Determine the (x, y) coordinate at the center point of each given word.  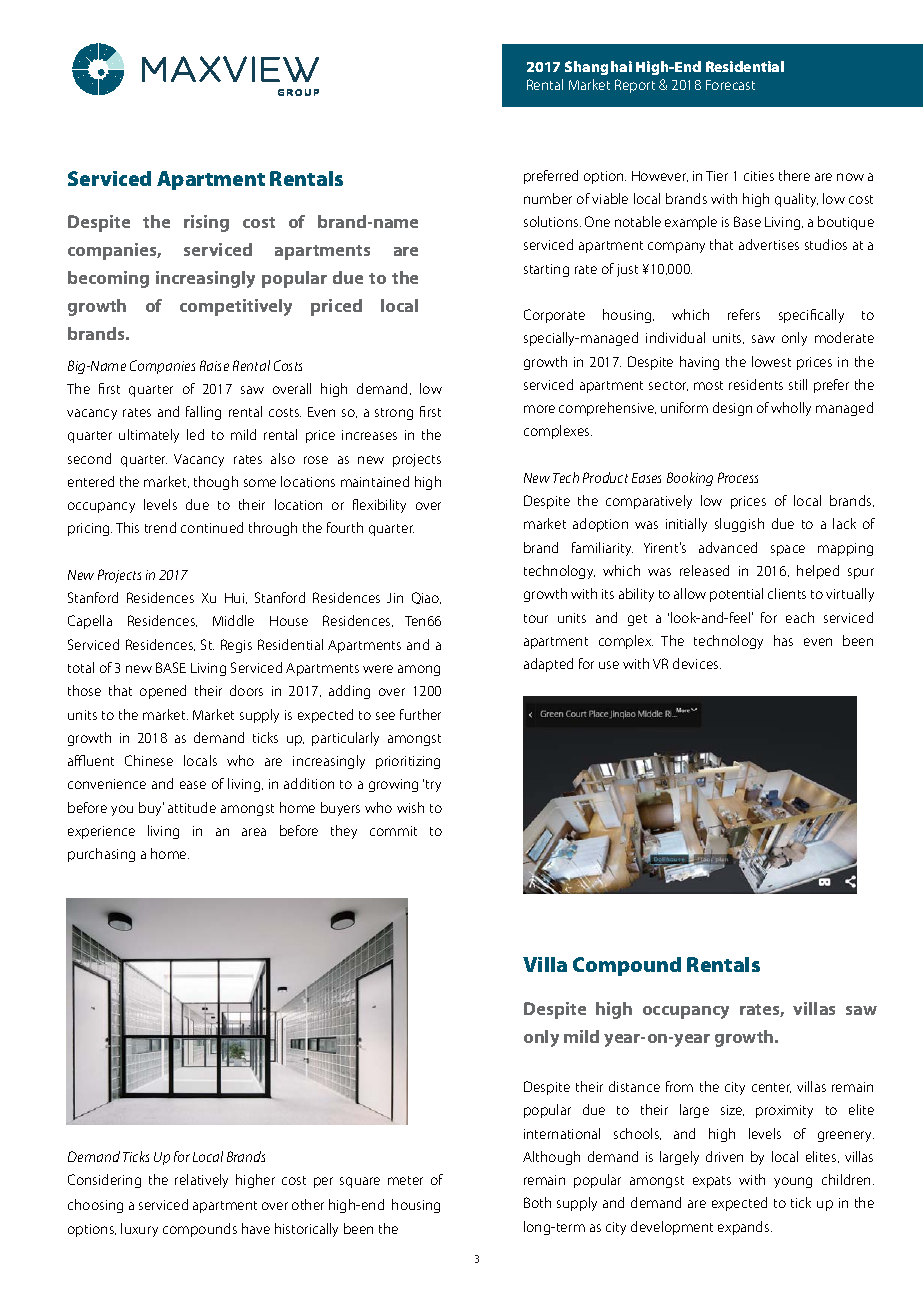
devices (697, 663)
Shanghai (598, 68)
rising (206, 223)
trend (160, 527)
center (771, 1088)
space (788, 550)
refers (744, 314)
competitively (236, 307)
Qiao (426, 598)
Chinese (149, 760)
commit (393, 831)
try (433, 786)
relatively (201, 1181)
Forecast (730, 85)
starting (546, 270)
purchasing (101, 855)
